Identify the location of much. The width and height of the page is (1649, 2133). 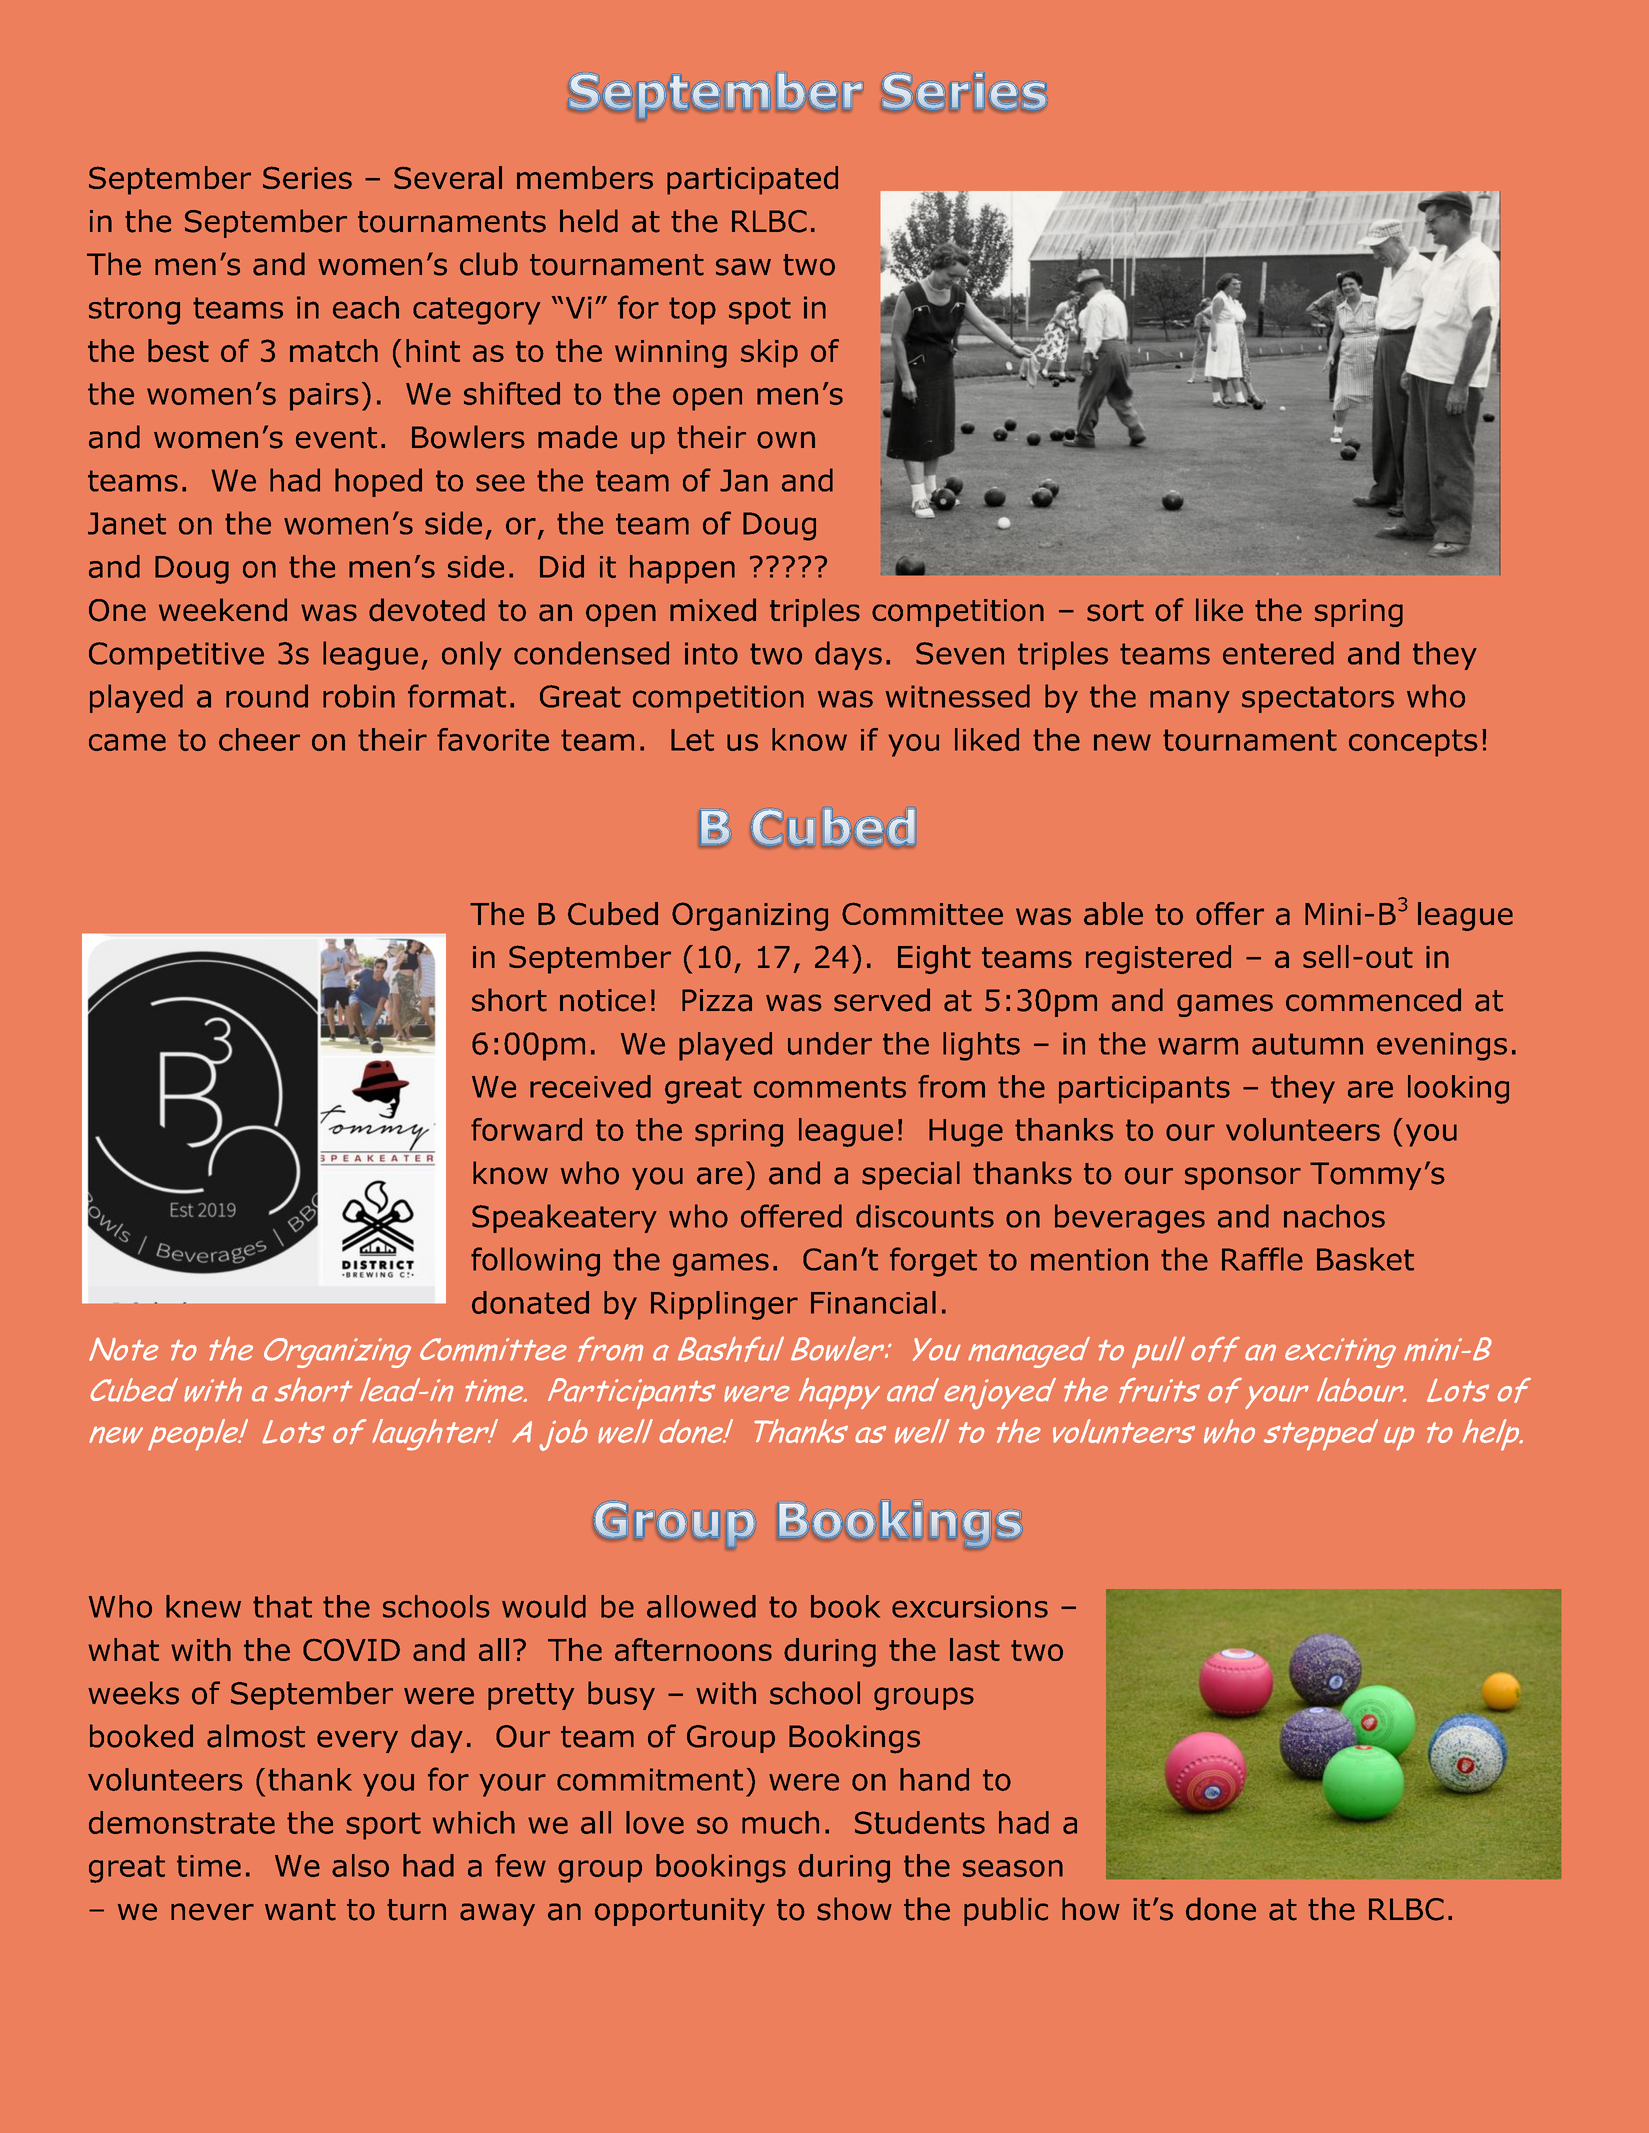
(780, 1822).
